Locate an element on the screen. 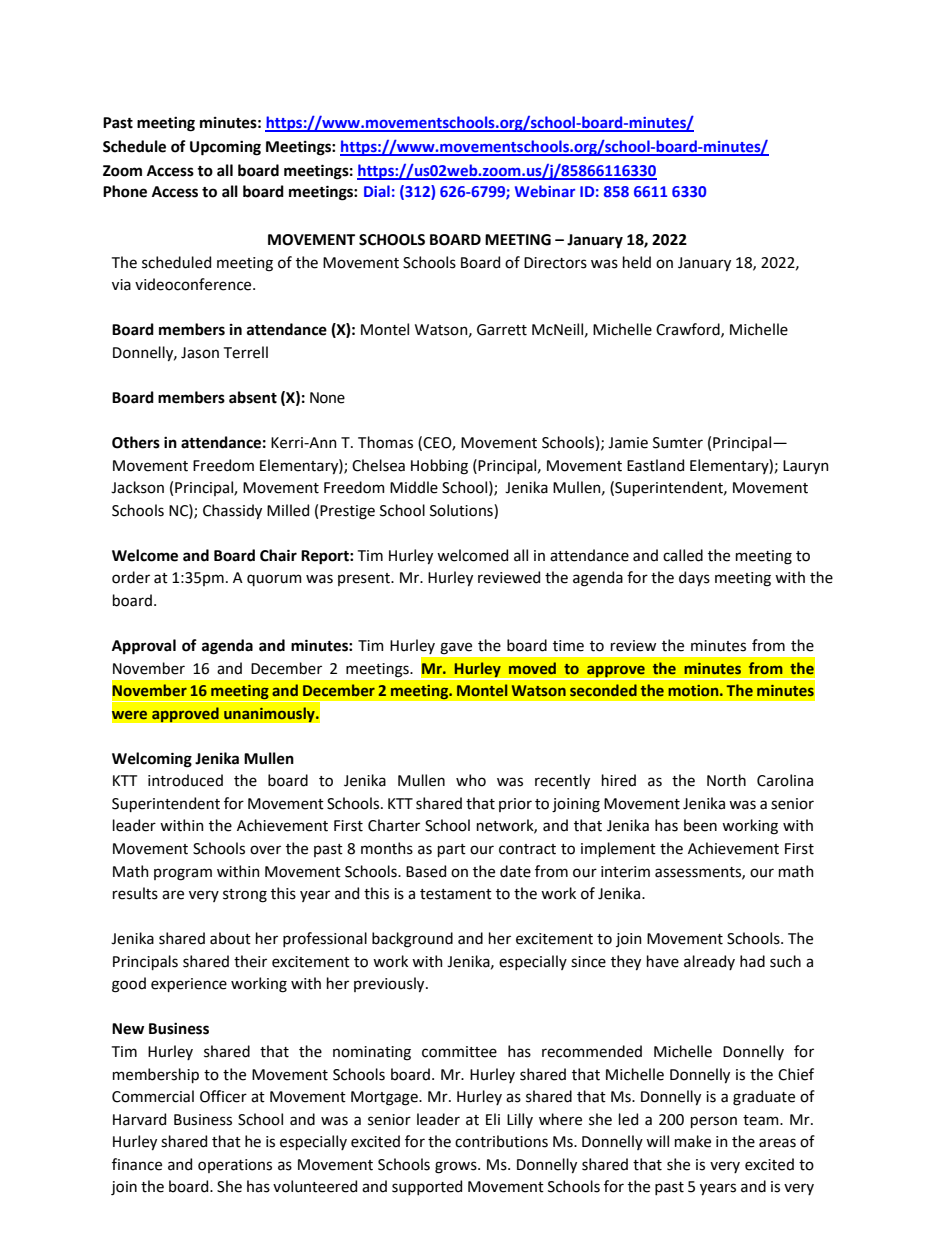 This screenshot has height=1233, width=952. Solutions is located at coordinates (462, 510).
